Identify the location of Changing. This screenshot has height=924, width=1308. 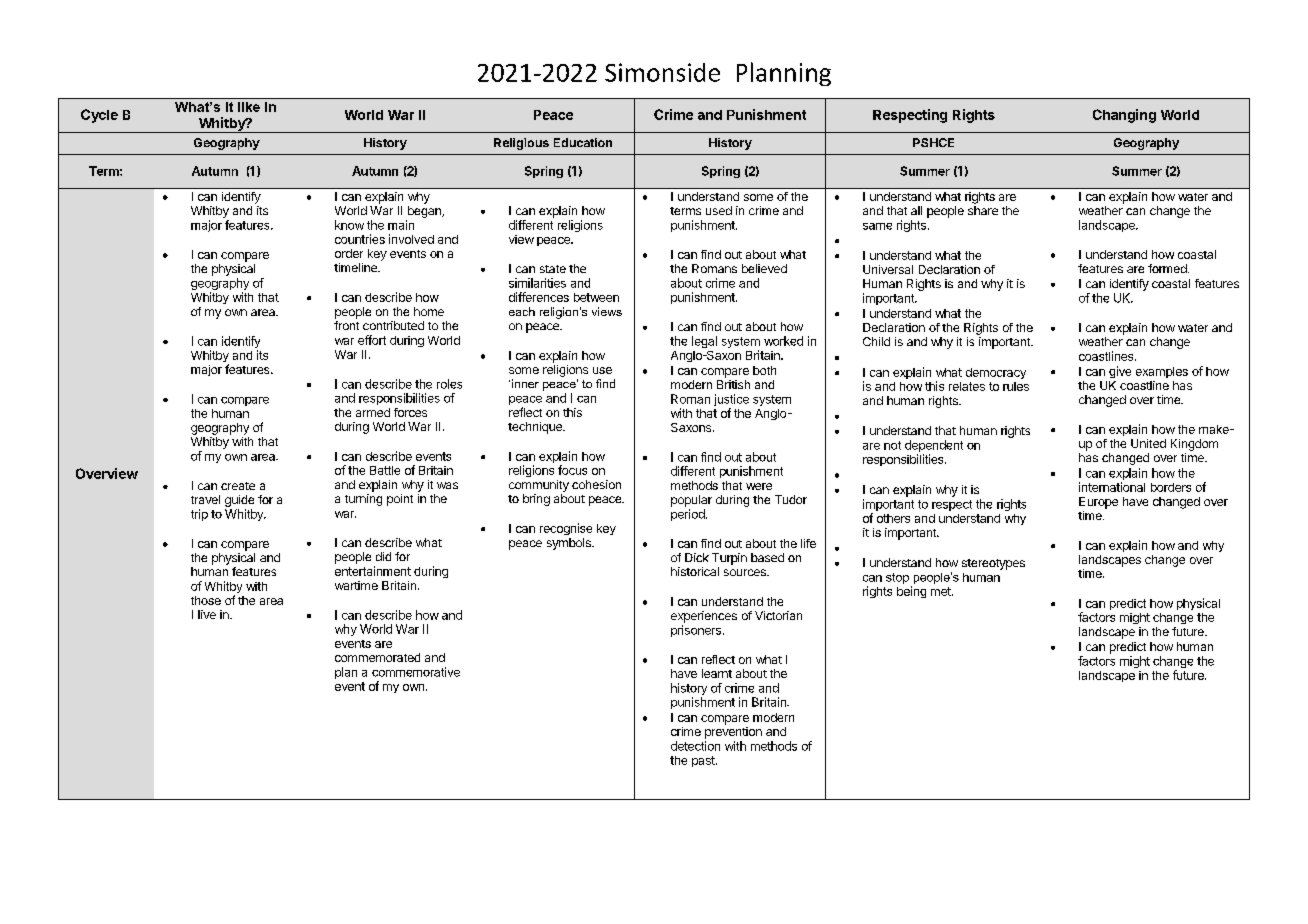
(1124, 116).
